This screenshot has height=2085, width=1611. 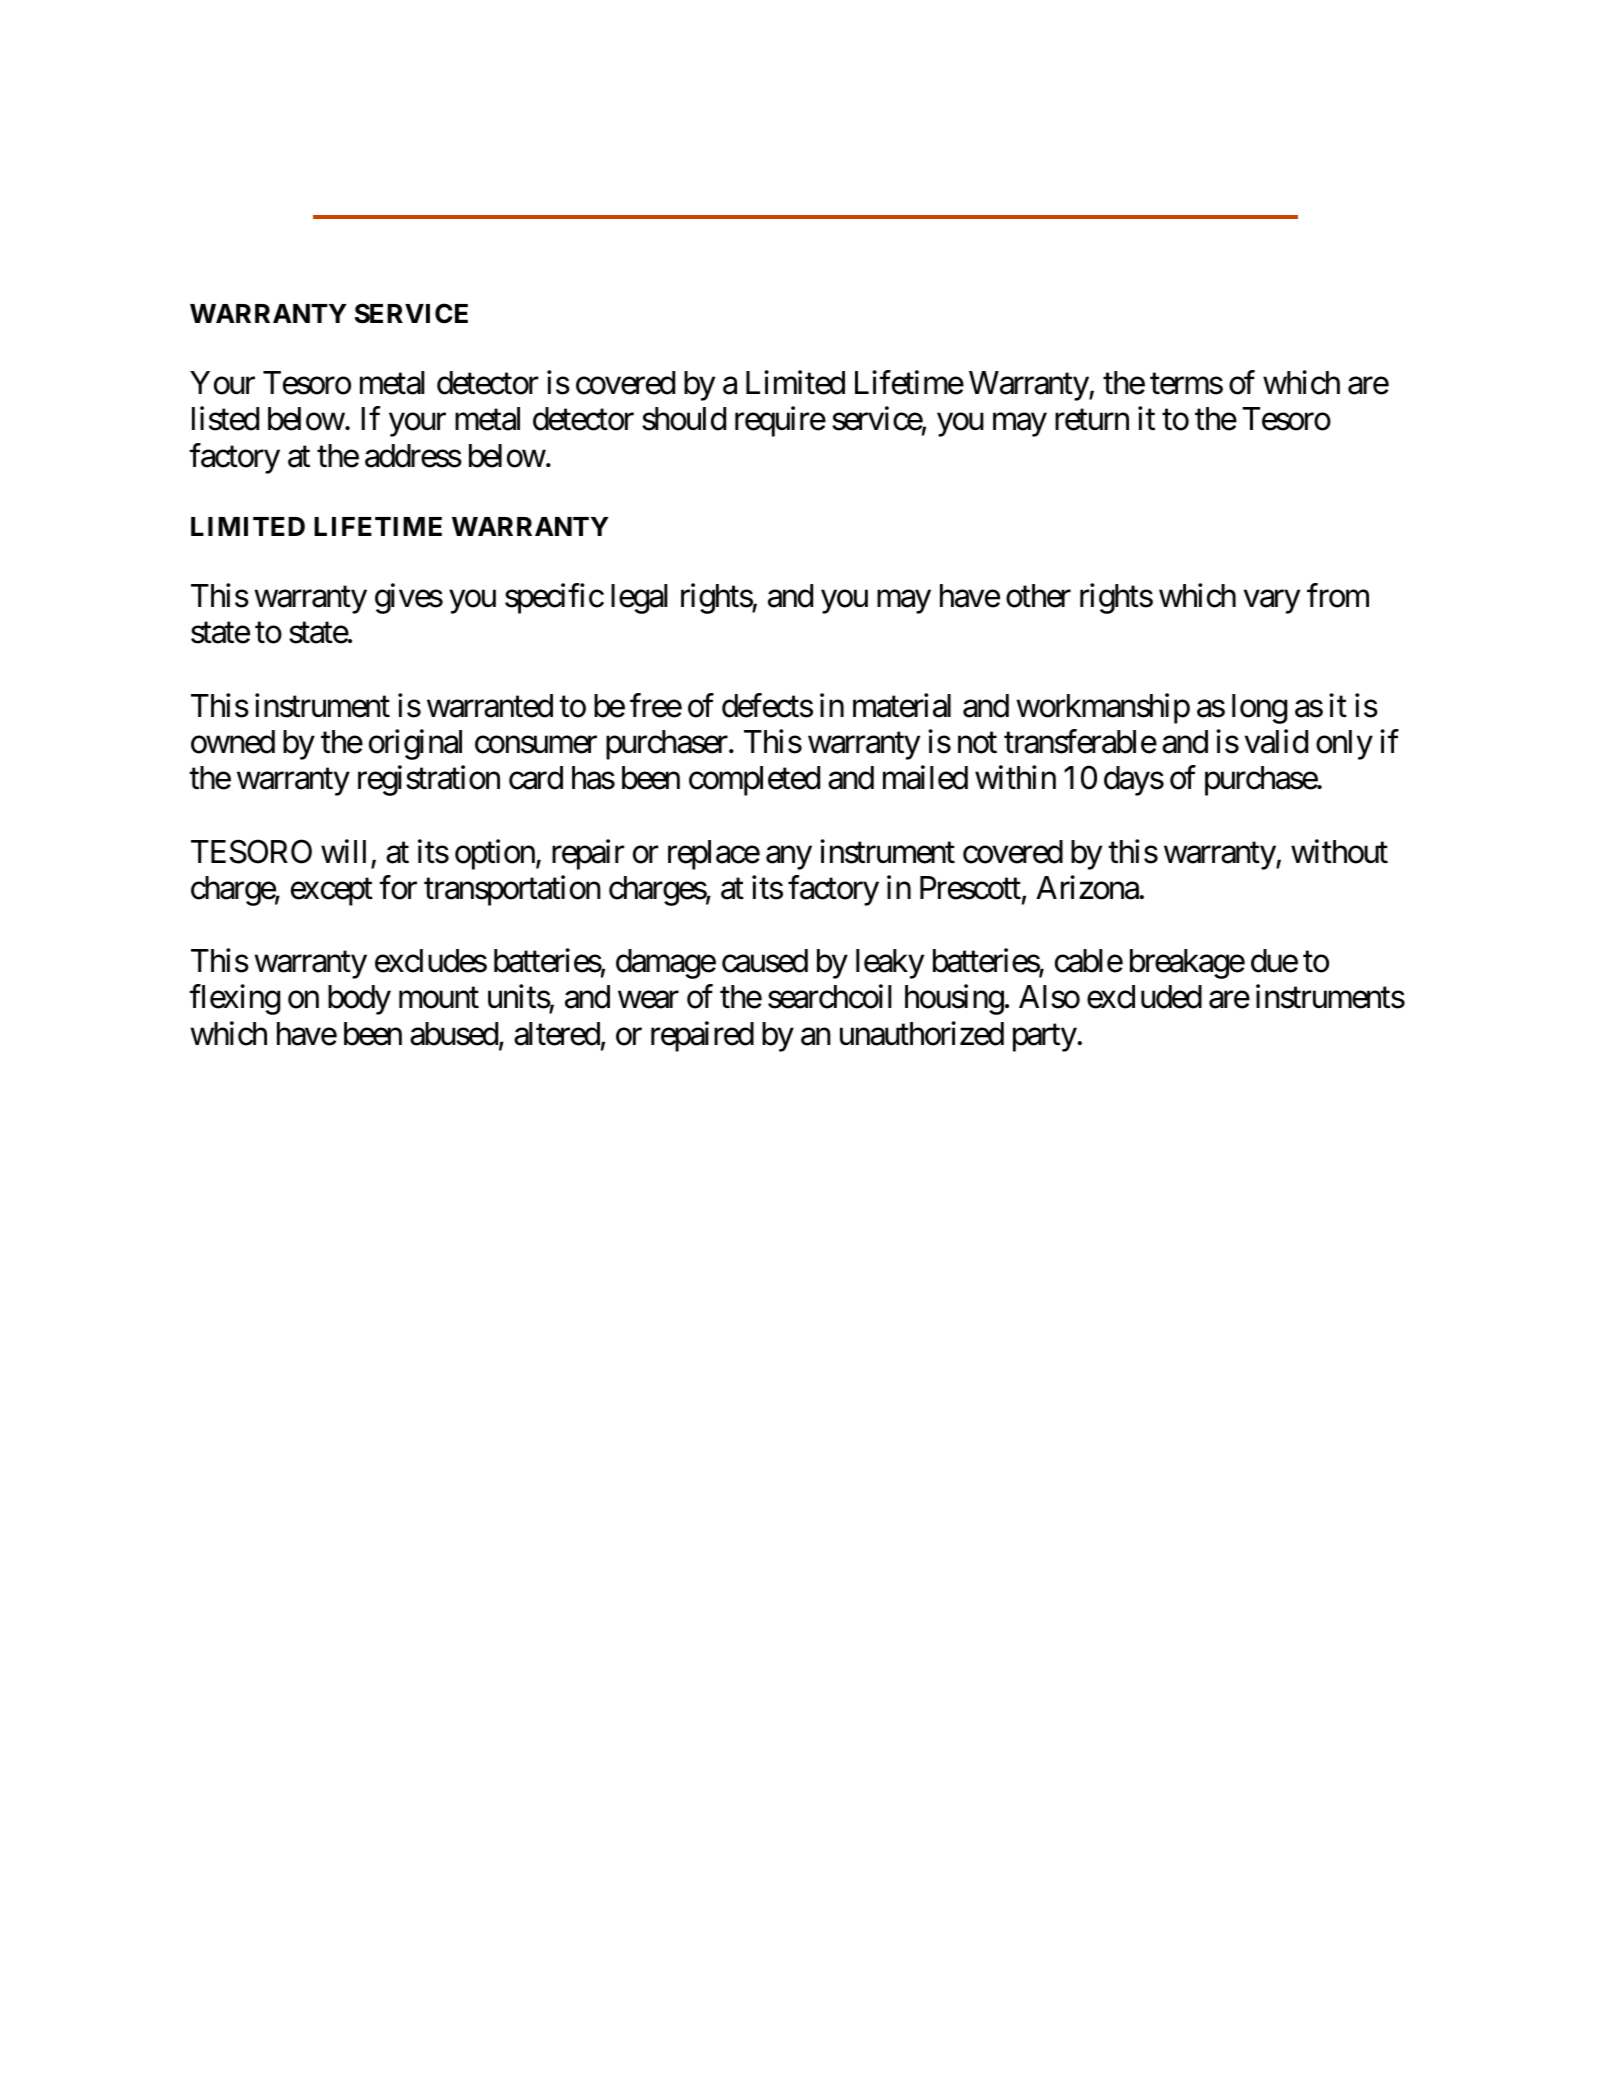 What do you see at coordinates (639, 599) in the screenshot?
I see `legal` at bounding box center [639, 599].
